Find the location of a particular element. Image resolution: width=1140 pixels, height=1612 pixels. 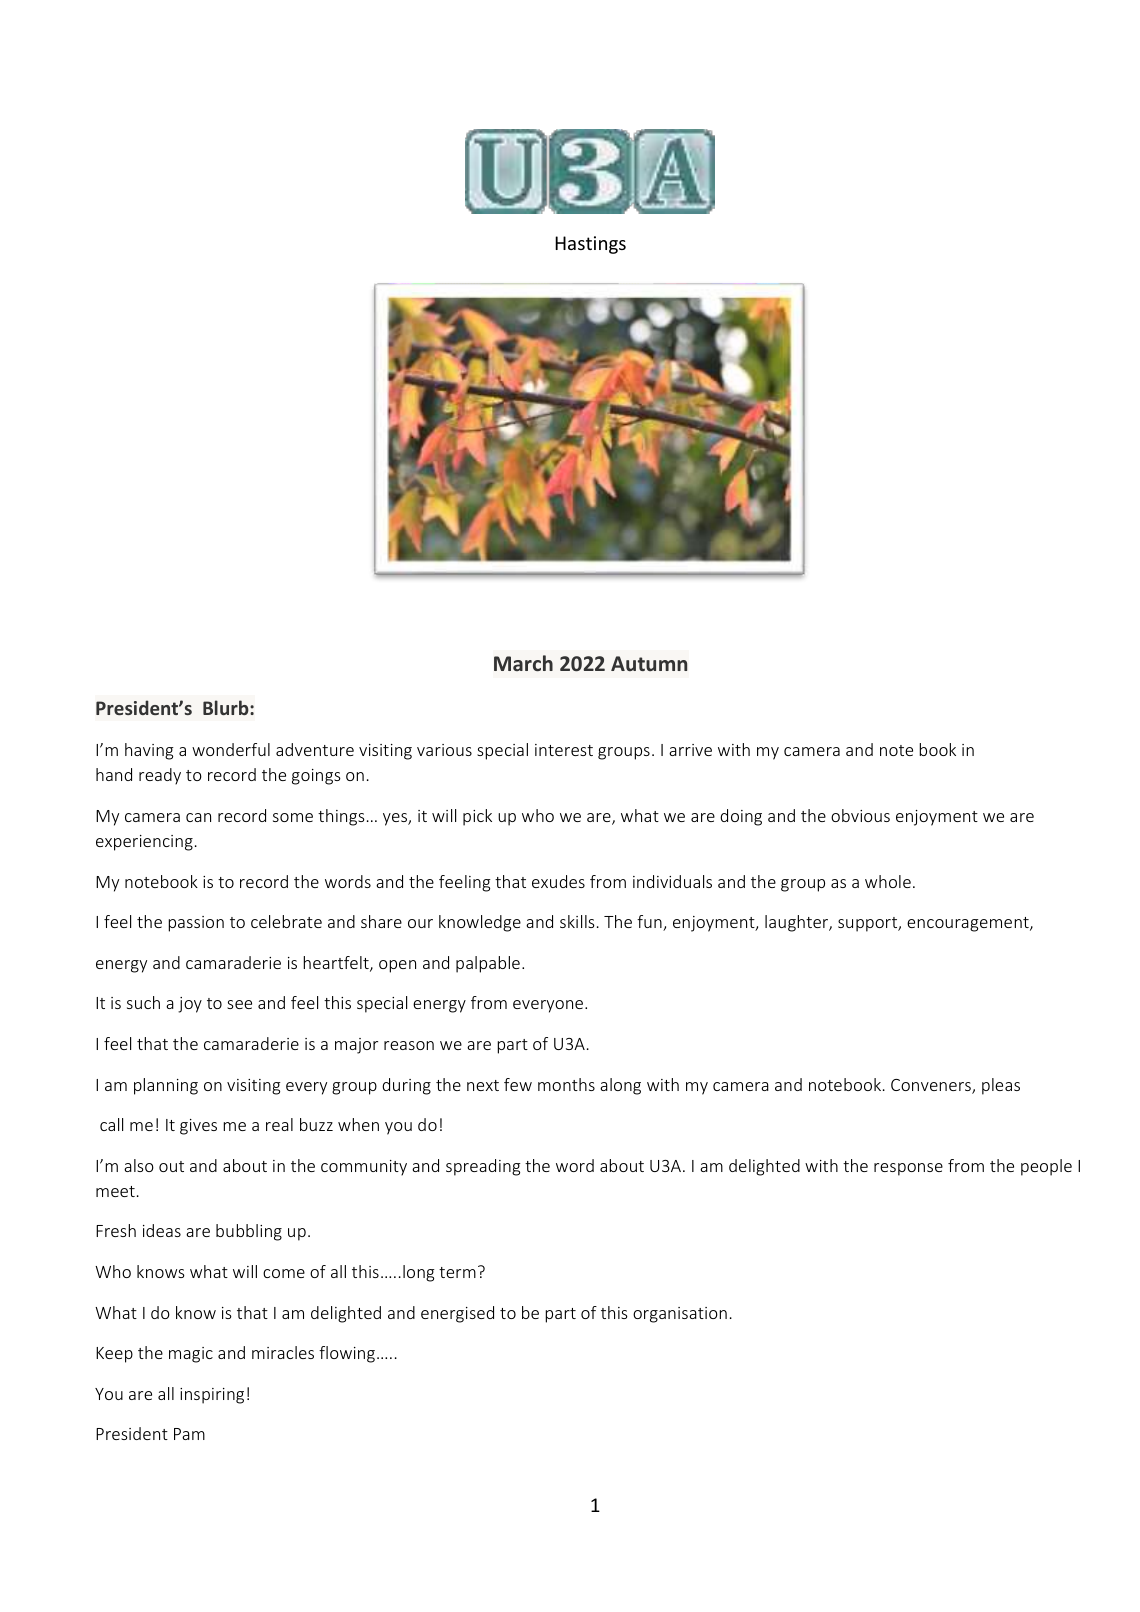

arrive is located at coordinates (690, 750).
